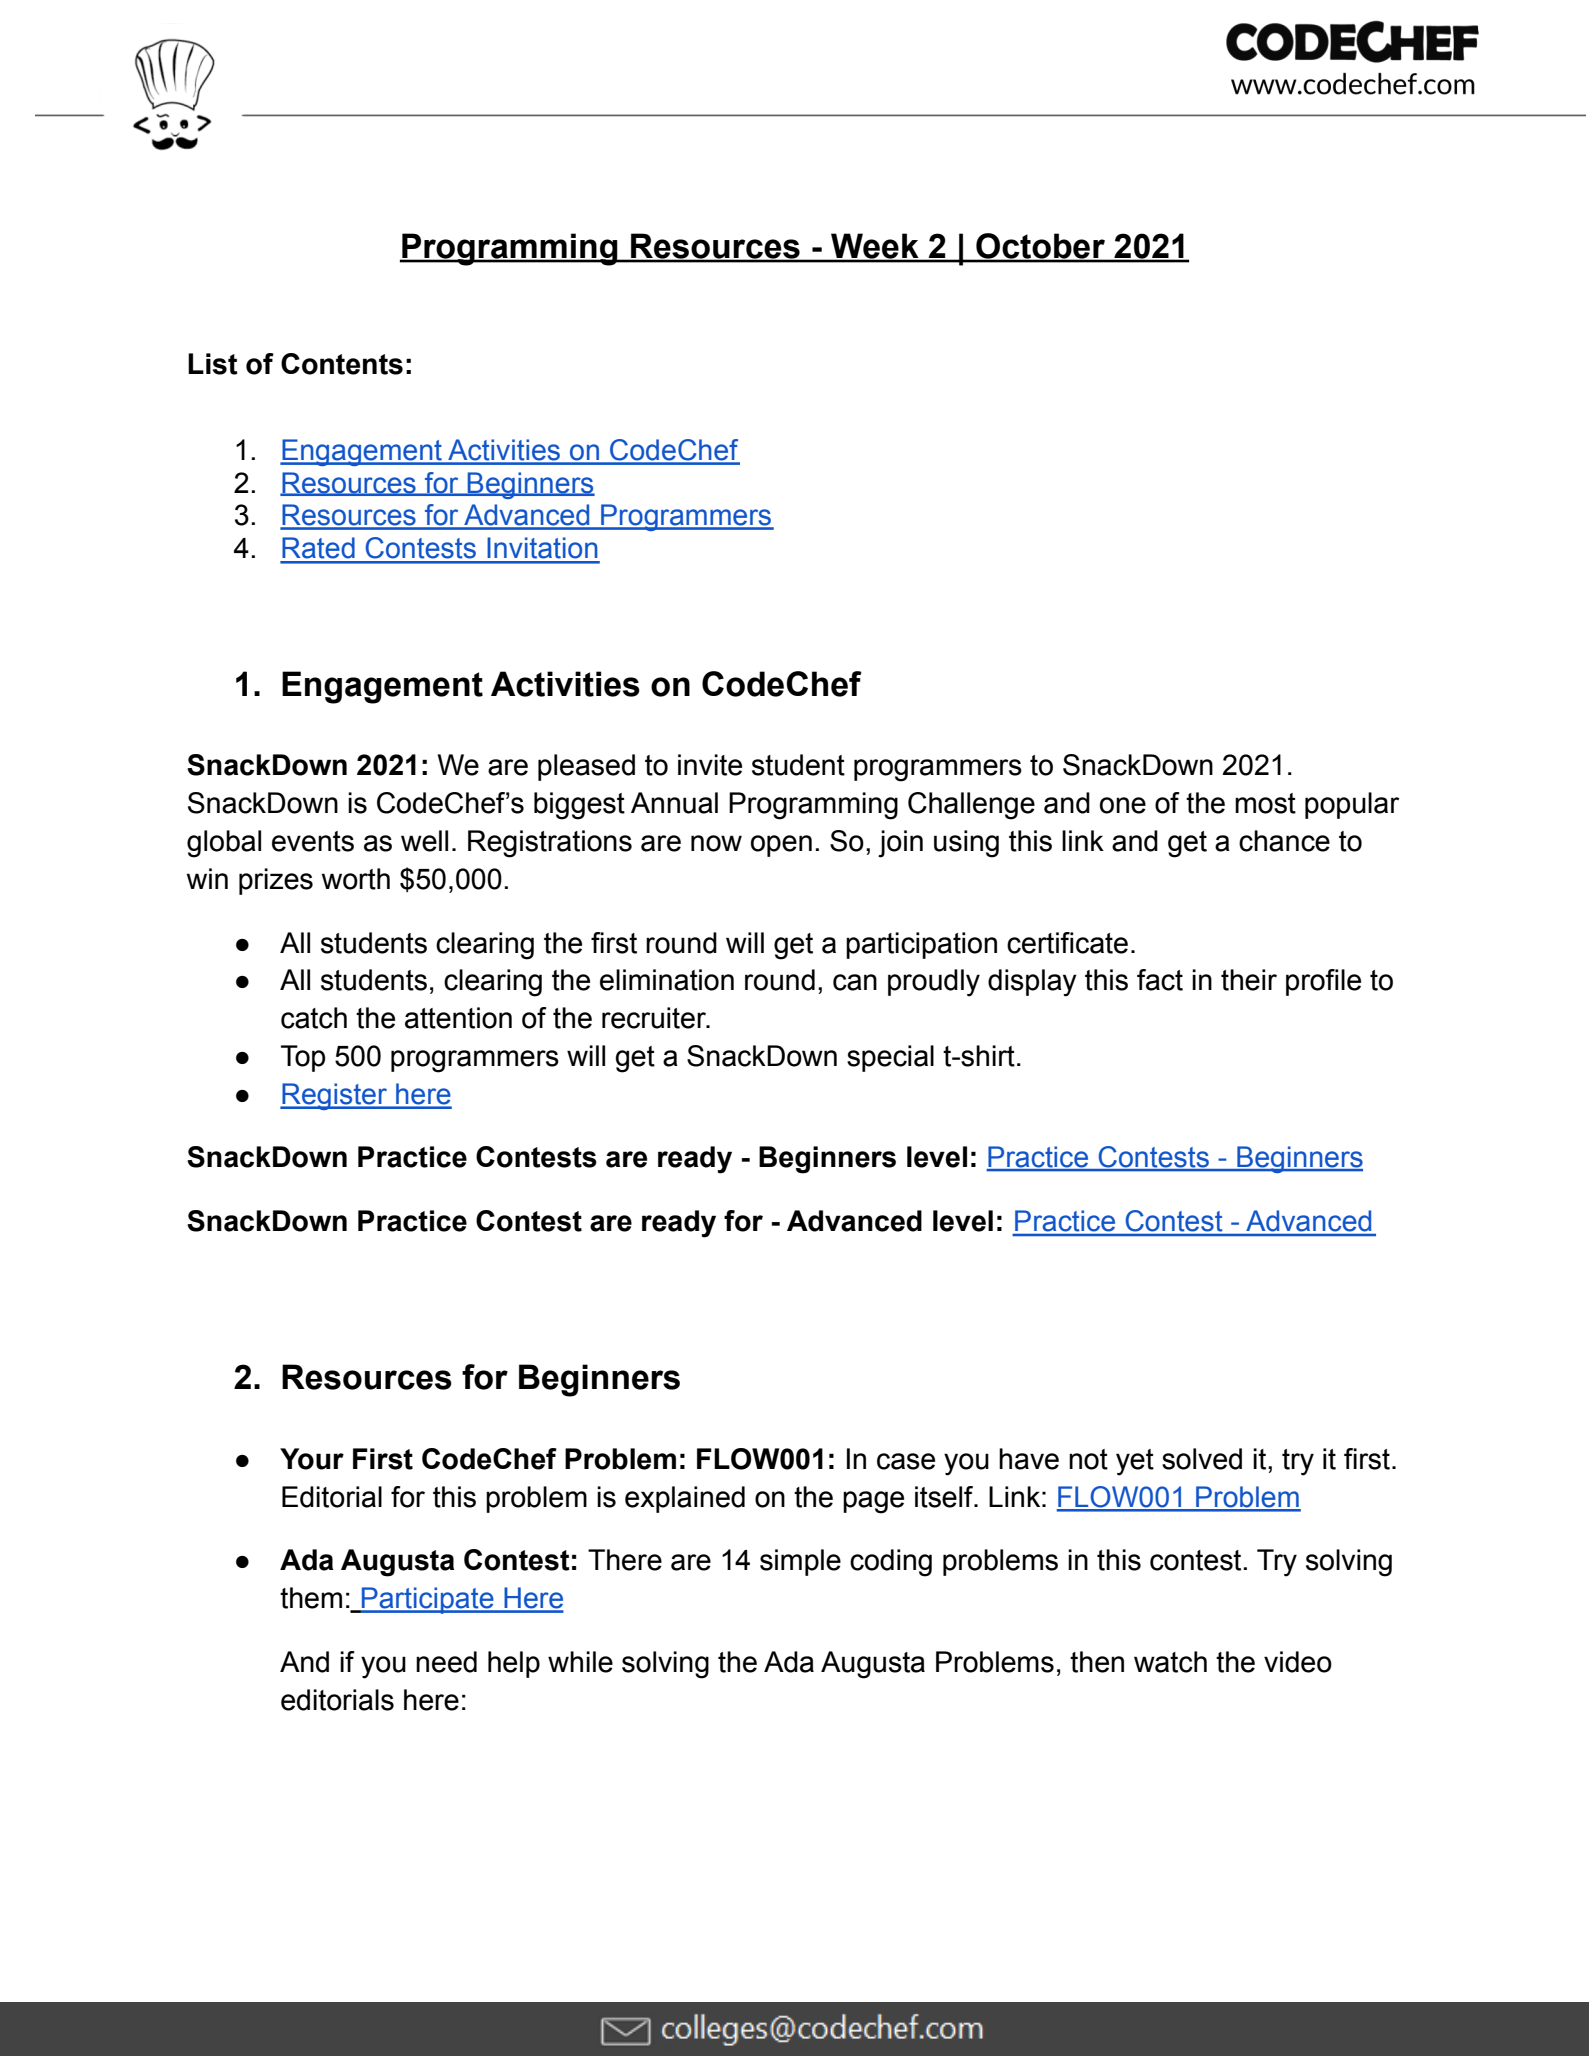 The width and height of the image is (1589, 2057). What do you see at coordinates (311, 1598) in the image?
I see `them` at bounding box center [311, 1598].
